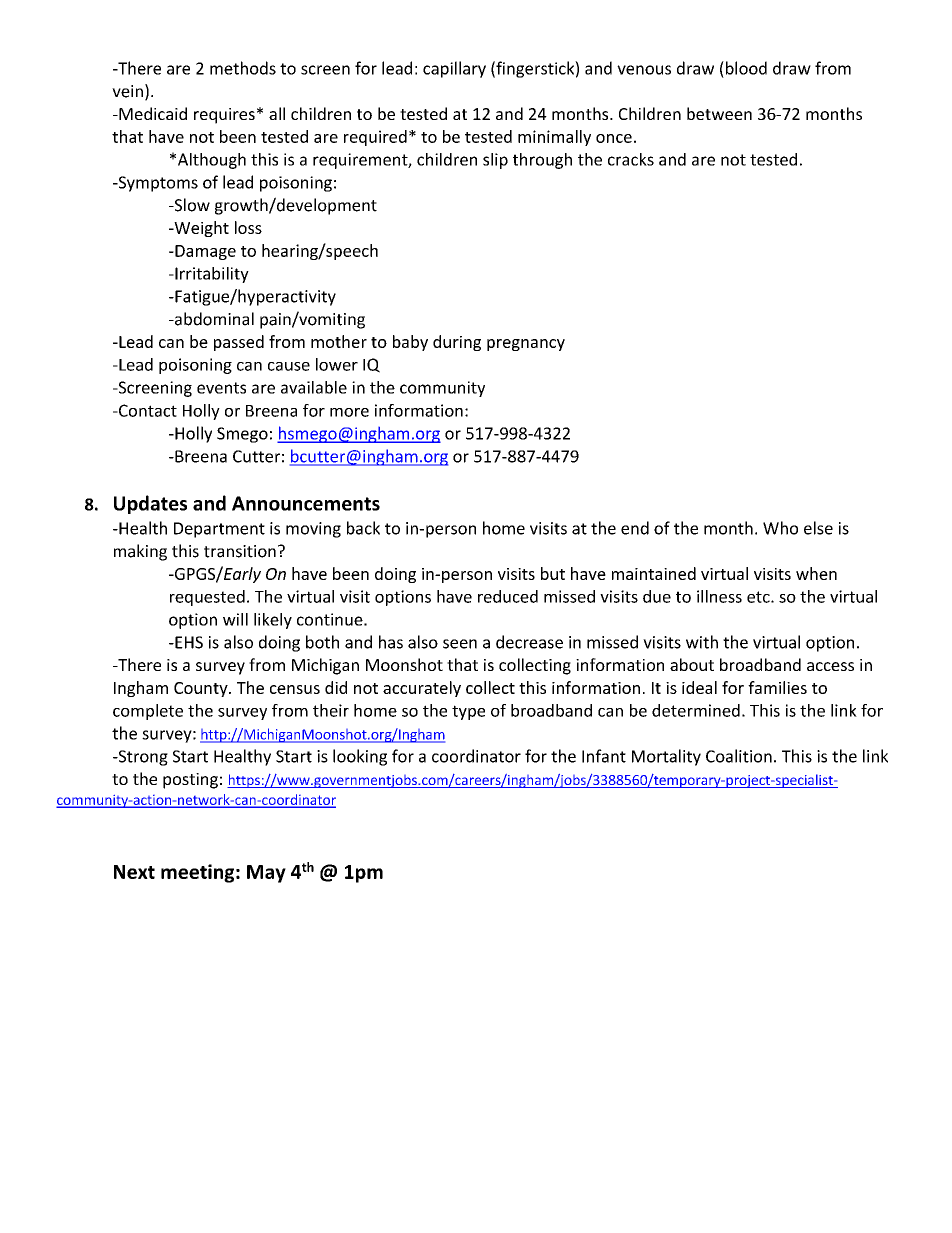 The width and height of the page is (952, 1233). Describe the element at coordinates (454, 69) in the page. I see `capillary` at that location.
